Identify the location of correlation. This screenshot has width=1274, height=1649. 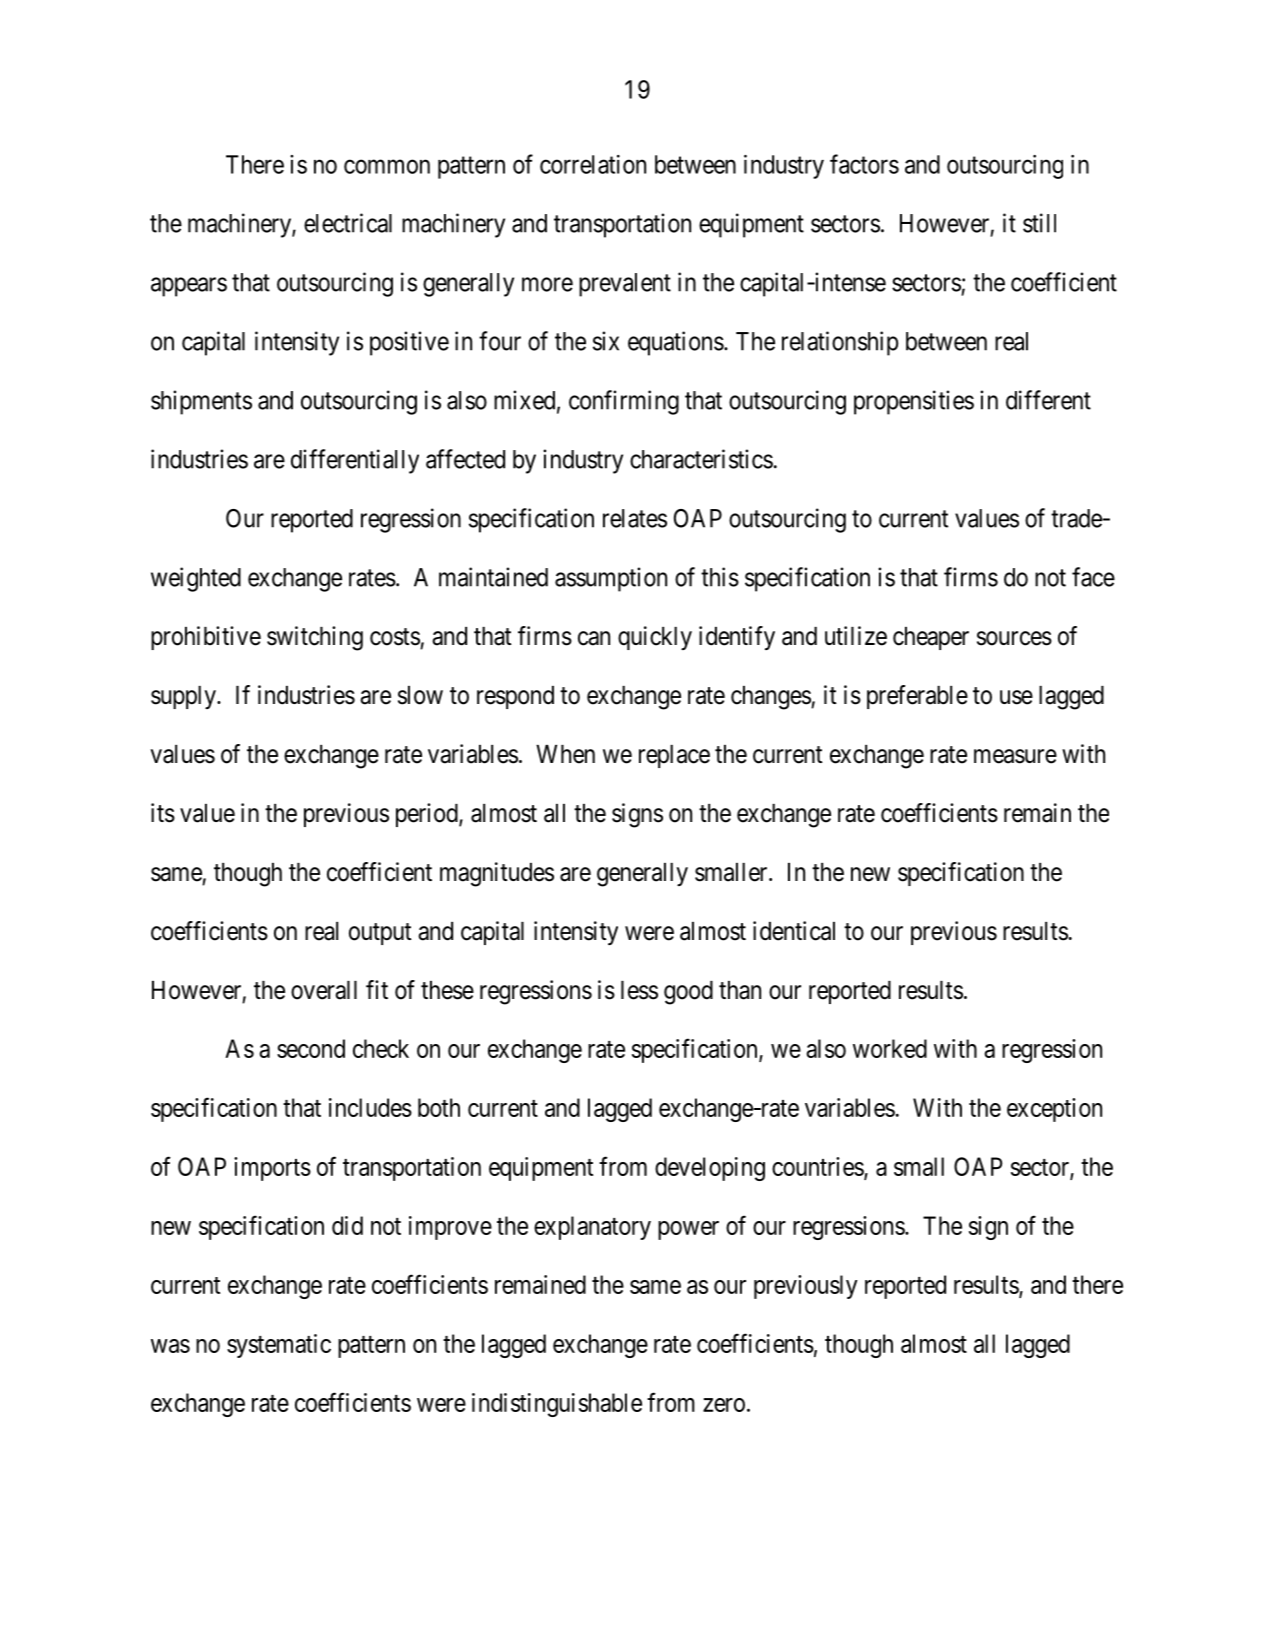
(593, 164).
